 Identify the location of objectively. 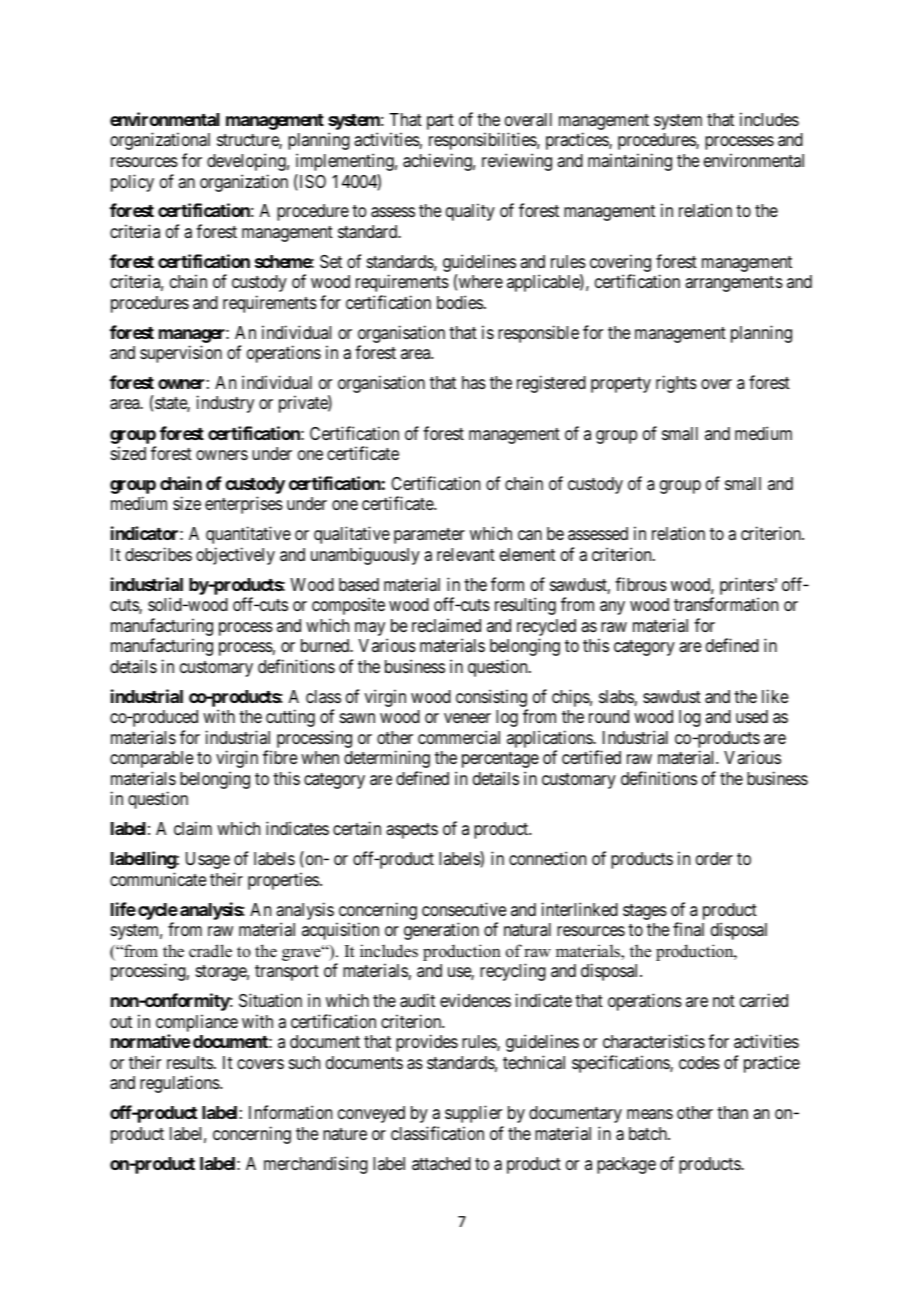
(235, 556).
